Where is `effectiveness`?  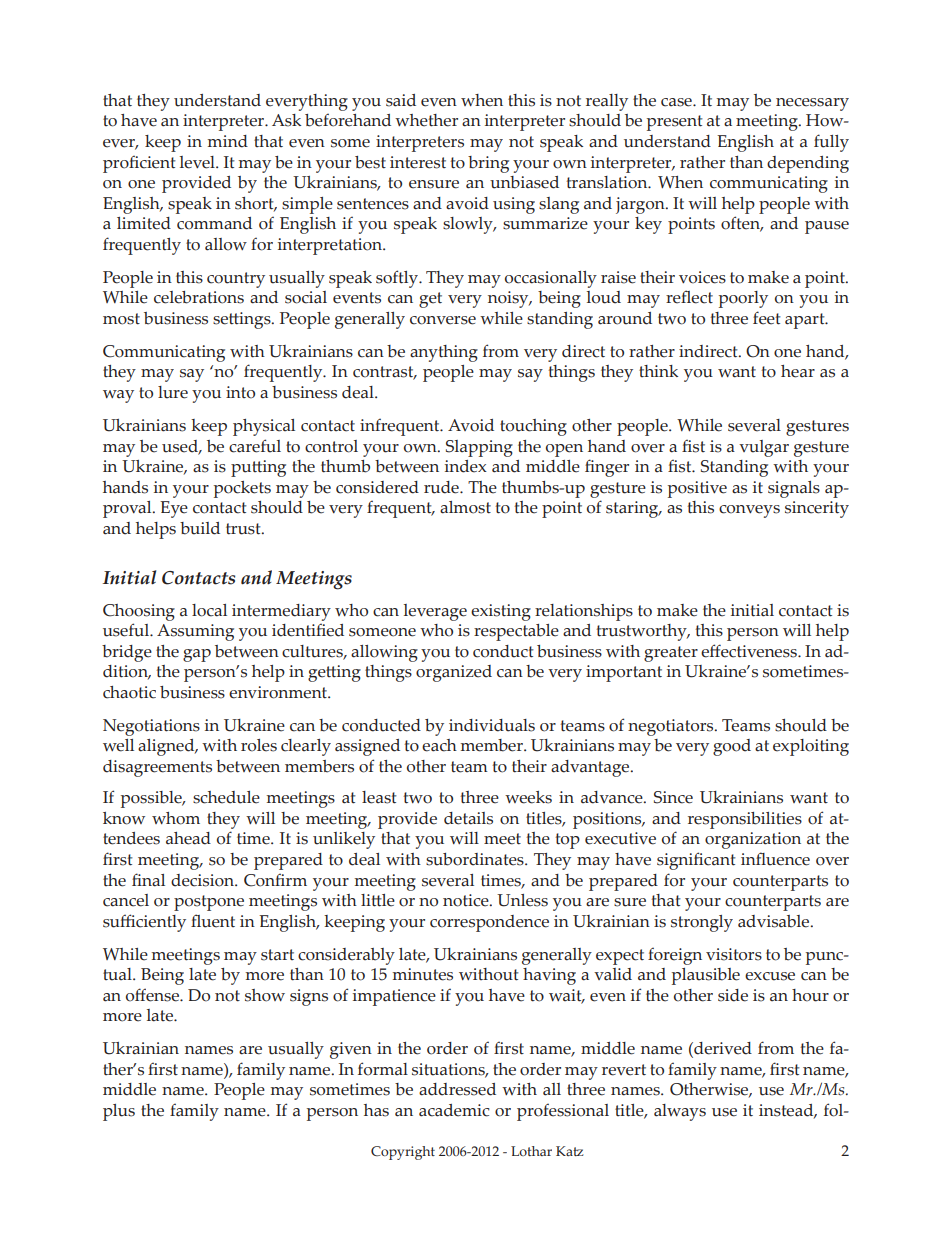
effectiveness is located at coordinates (750, 651).
